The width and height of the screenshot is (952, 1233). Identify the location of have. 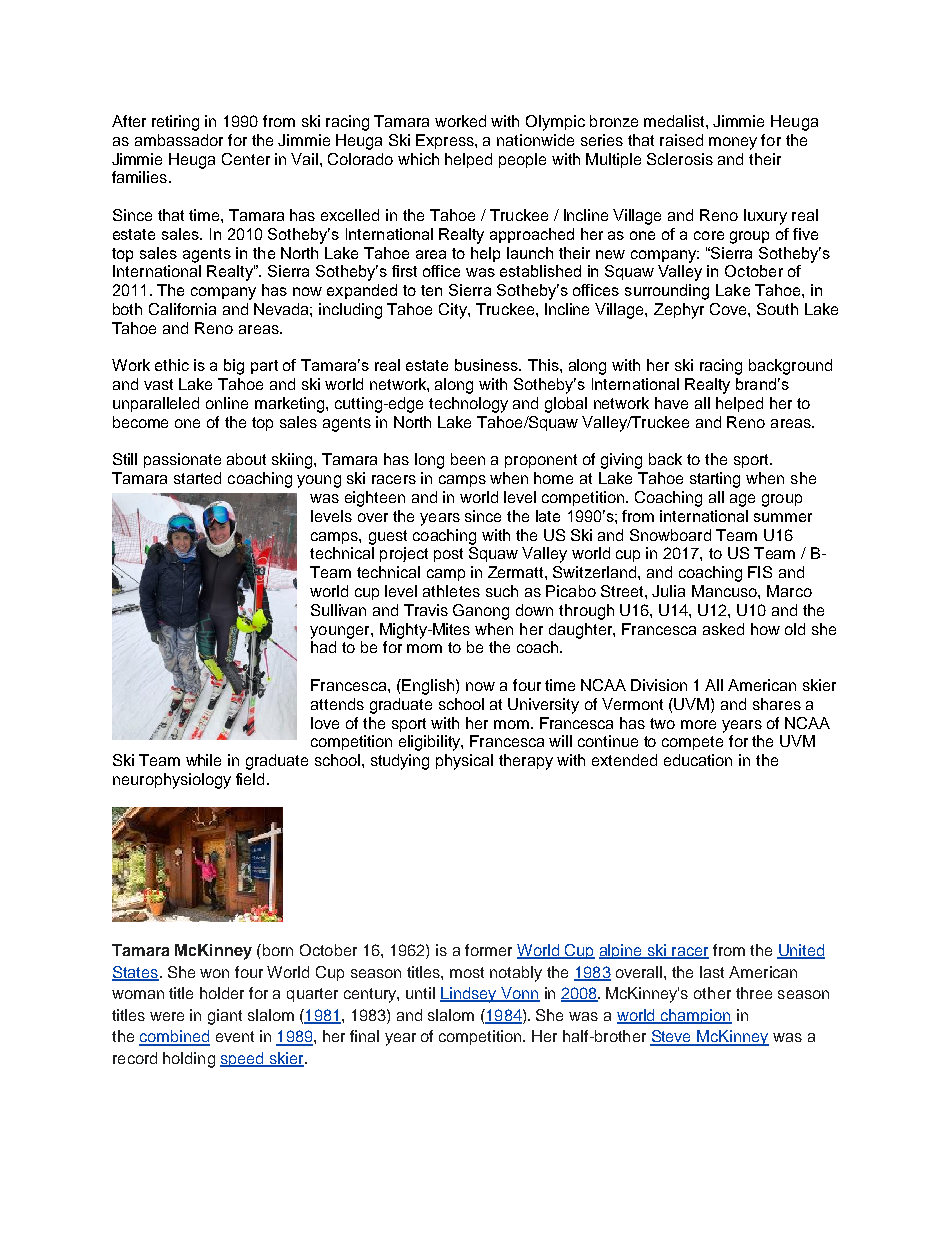
(671, 403).
